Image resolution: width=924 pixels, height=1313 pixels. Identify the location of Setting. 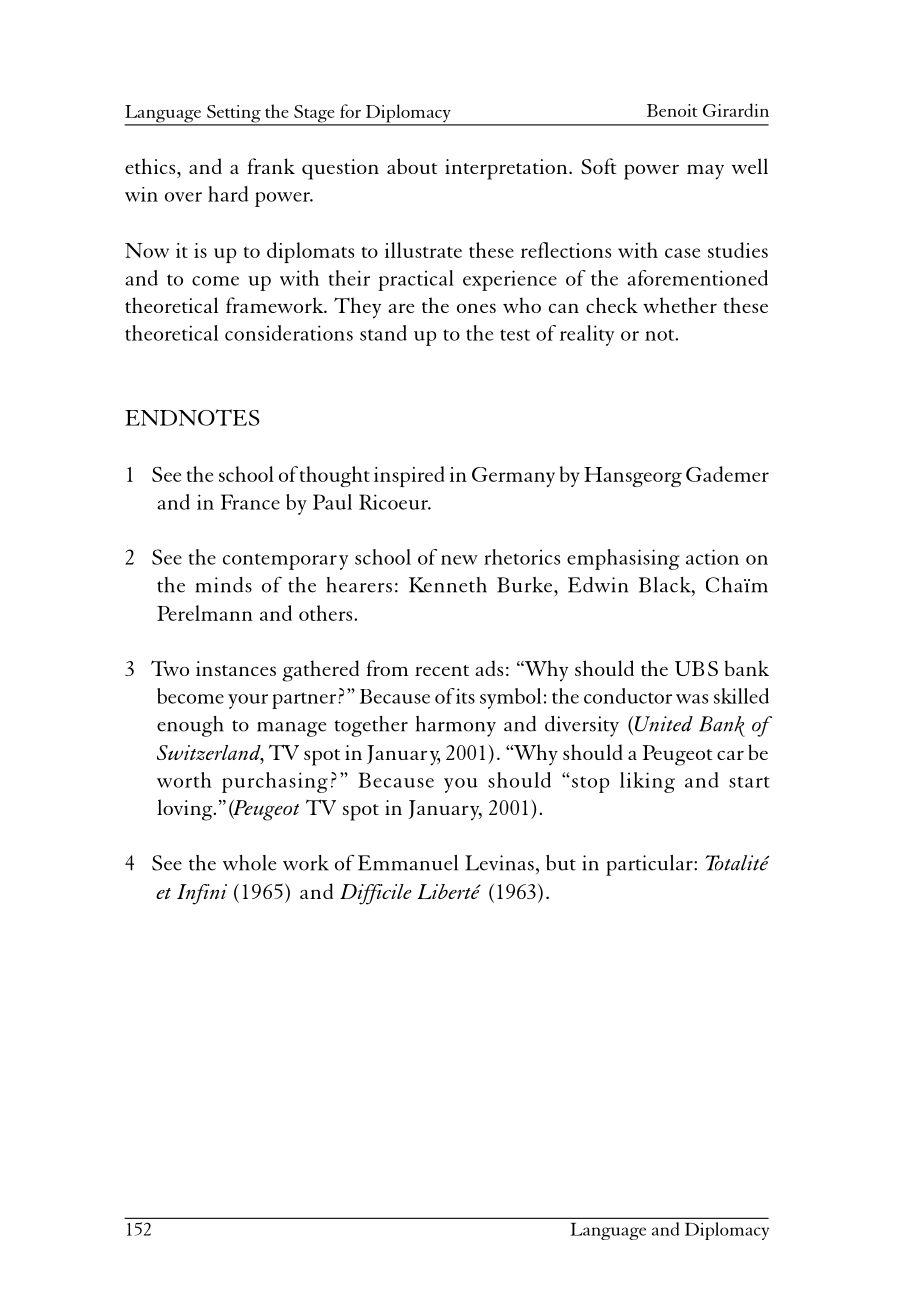
(234, 115).
